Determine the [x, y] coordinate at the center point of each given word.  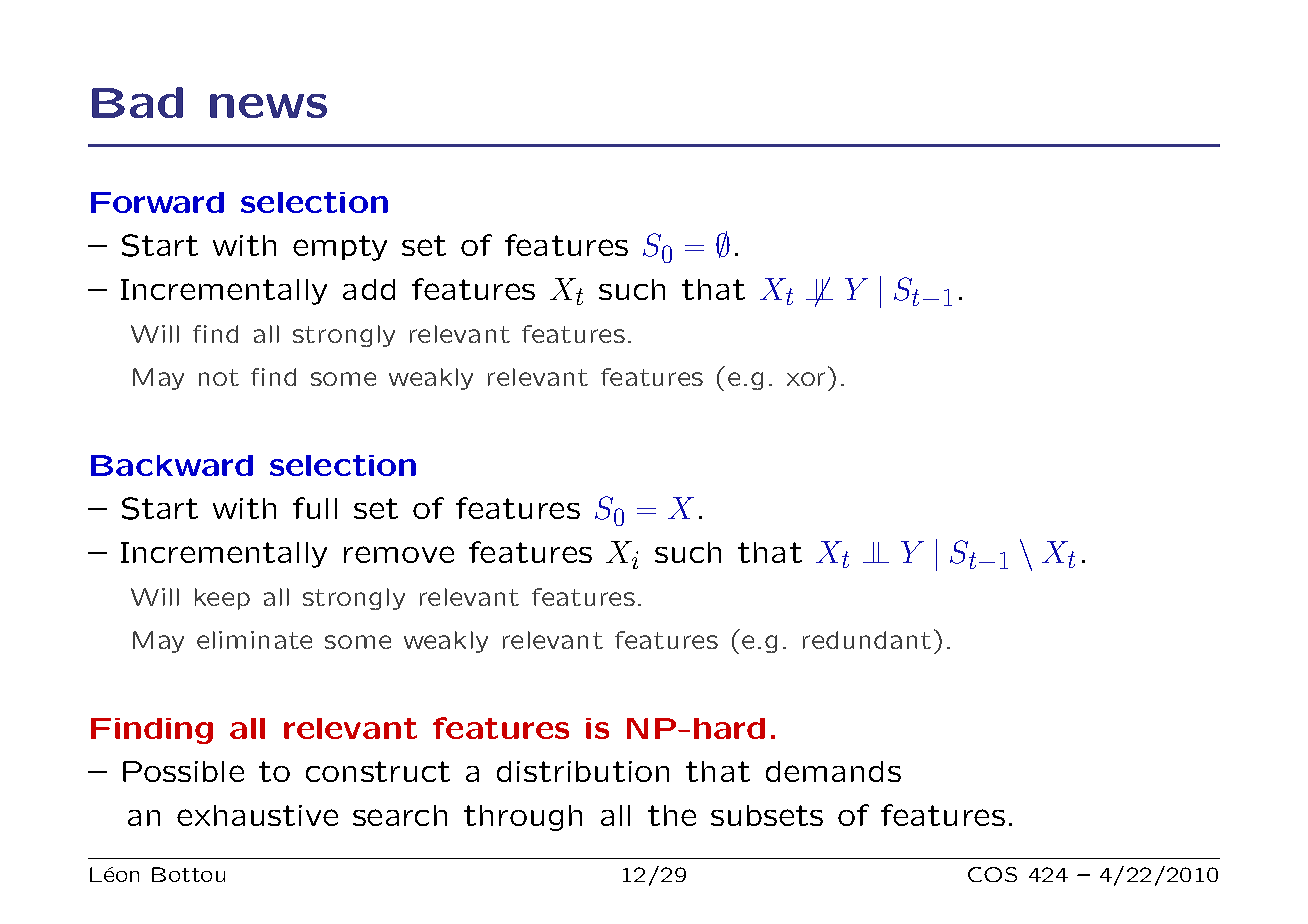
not [219, 377]
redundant [867, 640]
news [268, 106]
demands [833, 771]
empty [340, 248]
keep [222, 599]
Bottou [188, 874]
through [523, 818]
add [369, 289]
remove [399, 554]
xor [806, 379]
